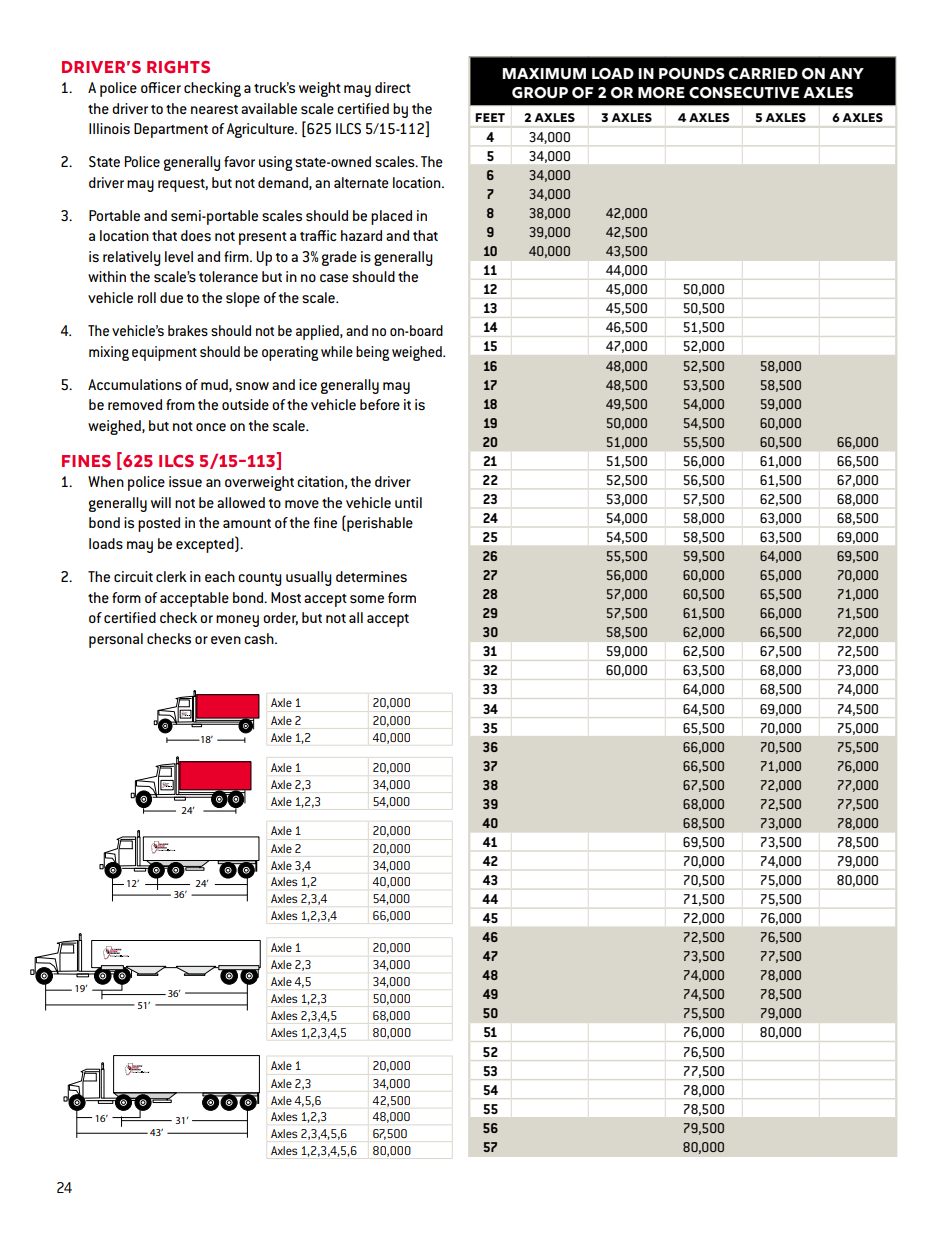 This screenshot has width=952, height=1233. What do you see at coordinates (408, 502) in the screenshot?
I see `until` at bounding box center [408, 502].
